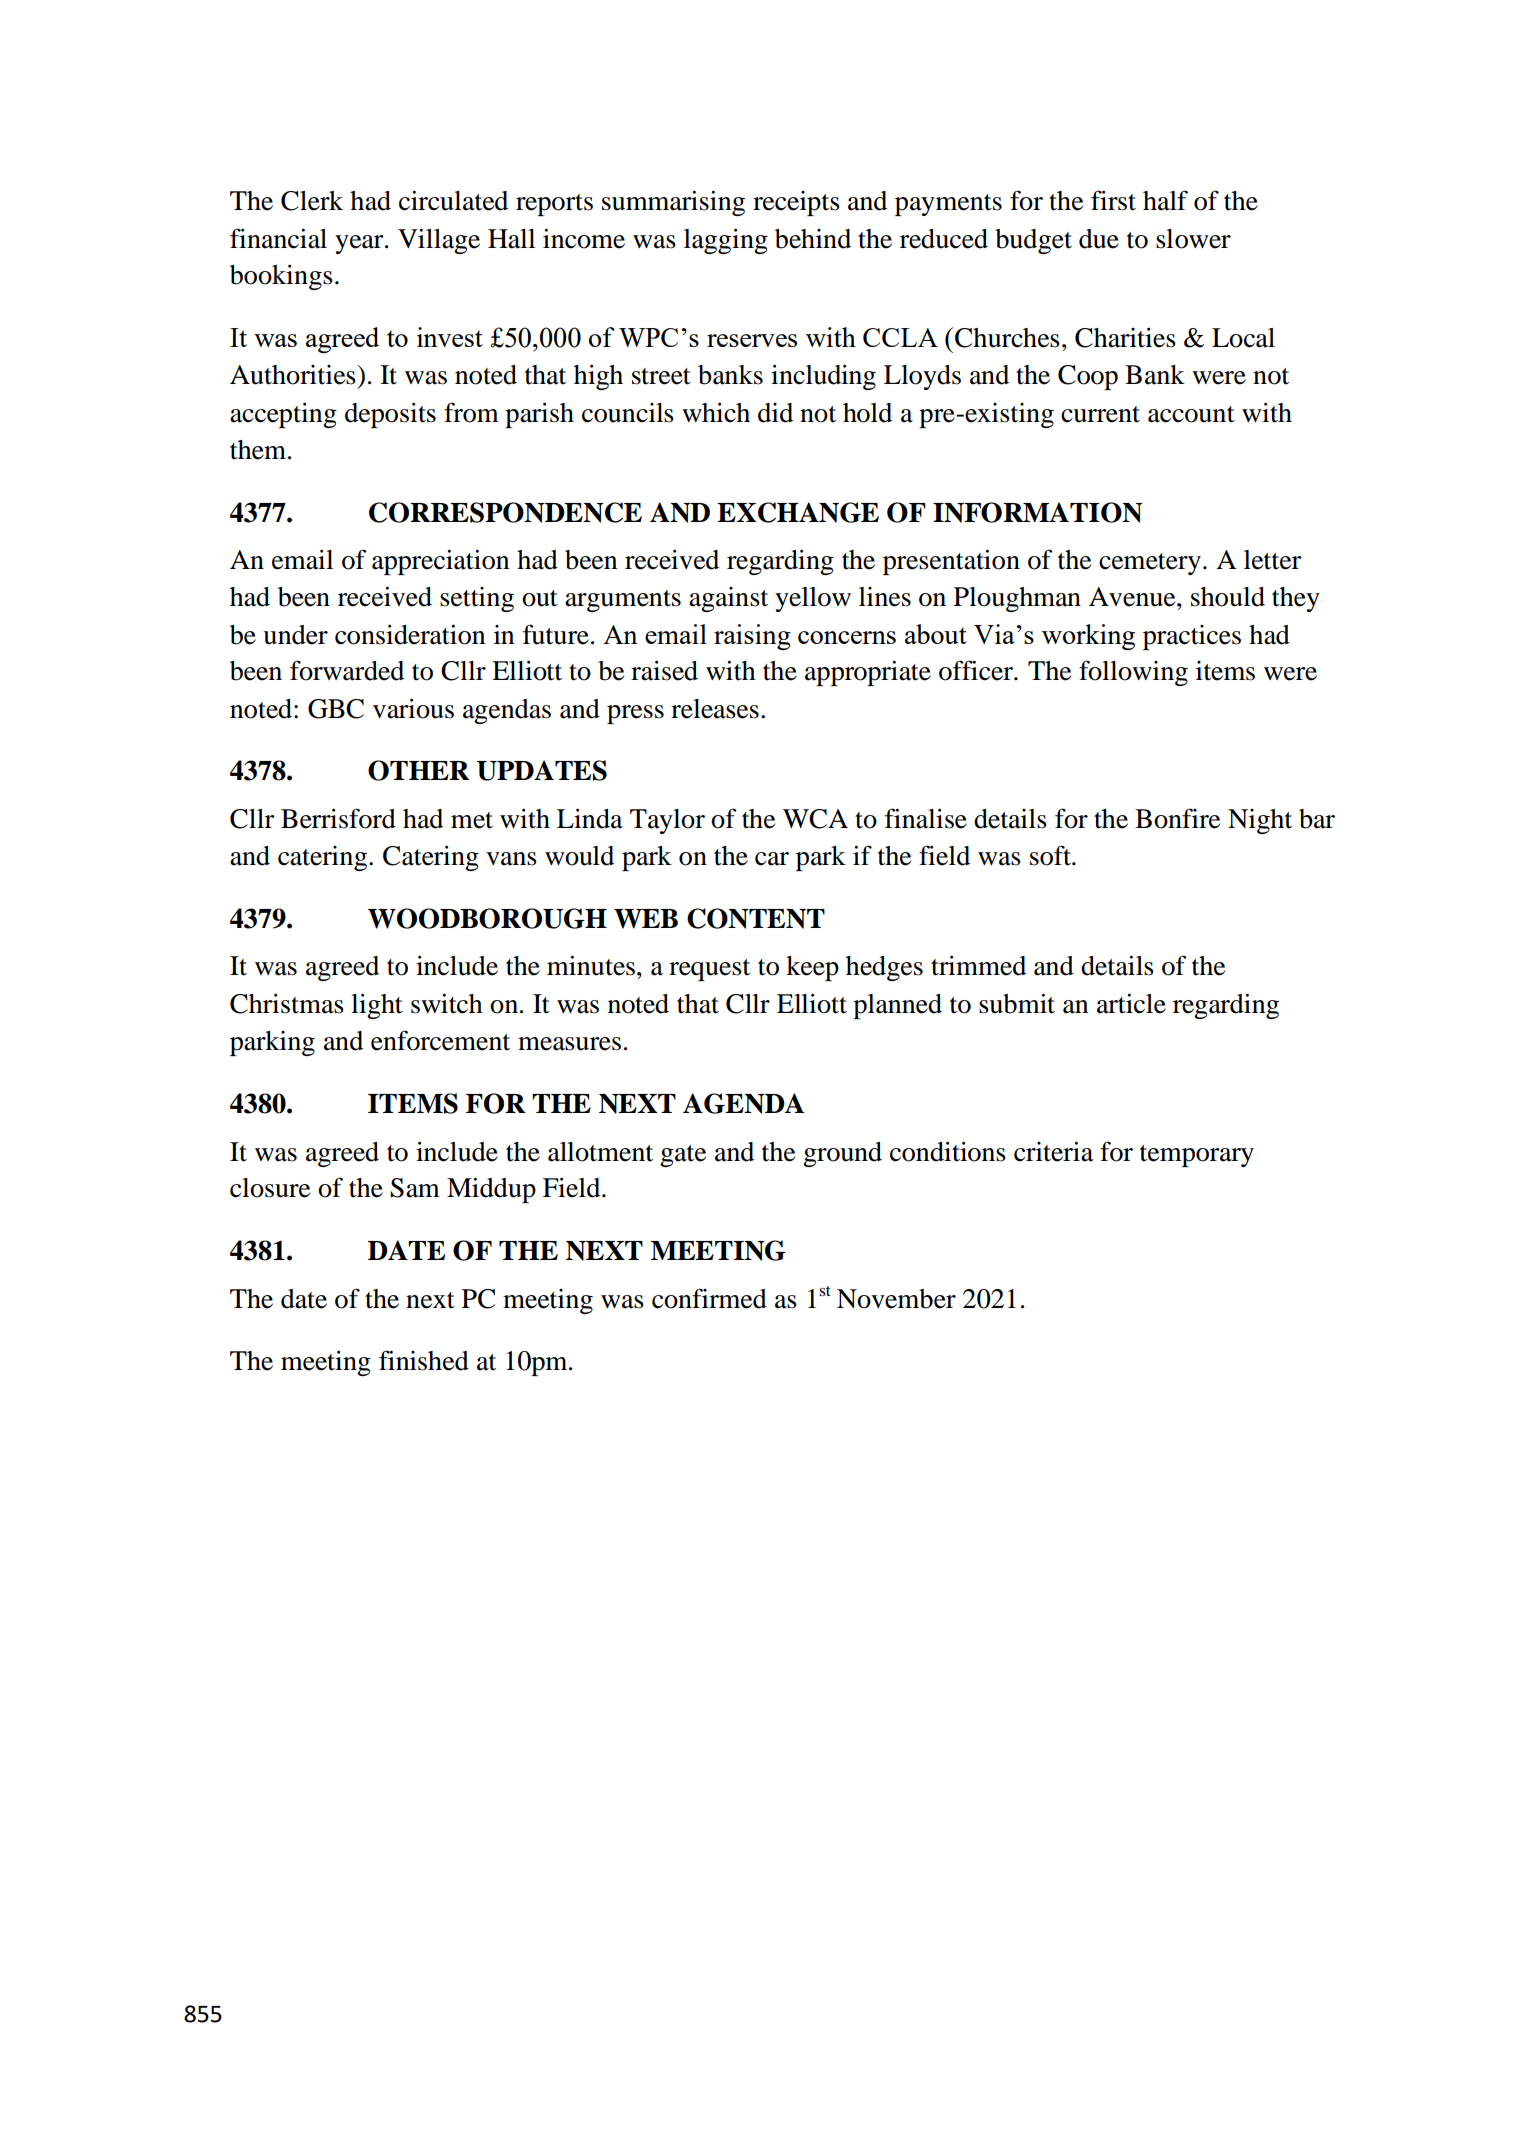 Image resolution: width=1520 pixels, height=2150 pixels. I want to click on slower, so click(1193, 239).
